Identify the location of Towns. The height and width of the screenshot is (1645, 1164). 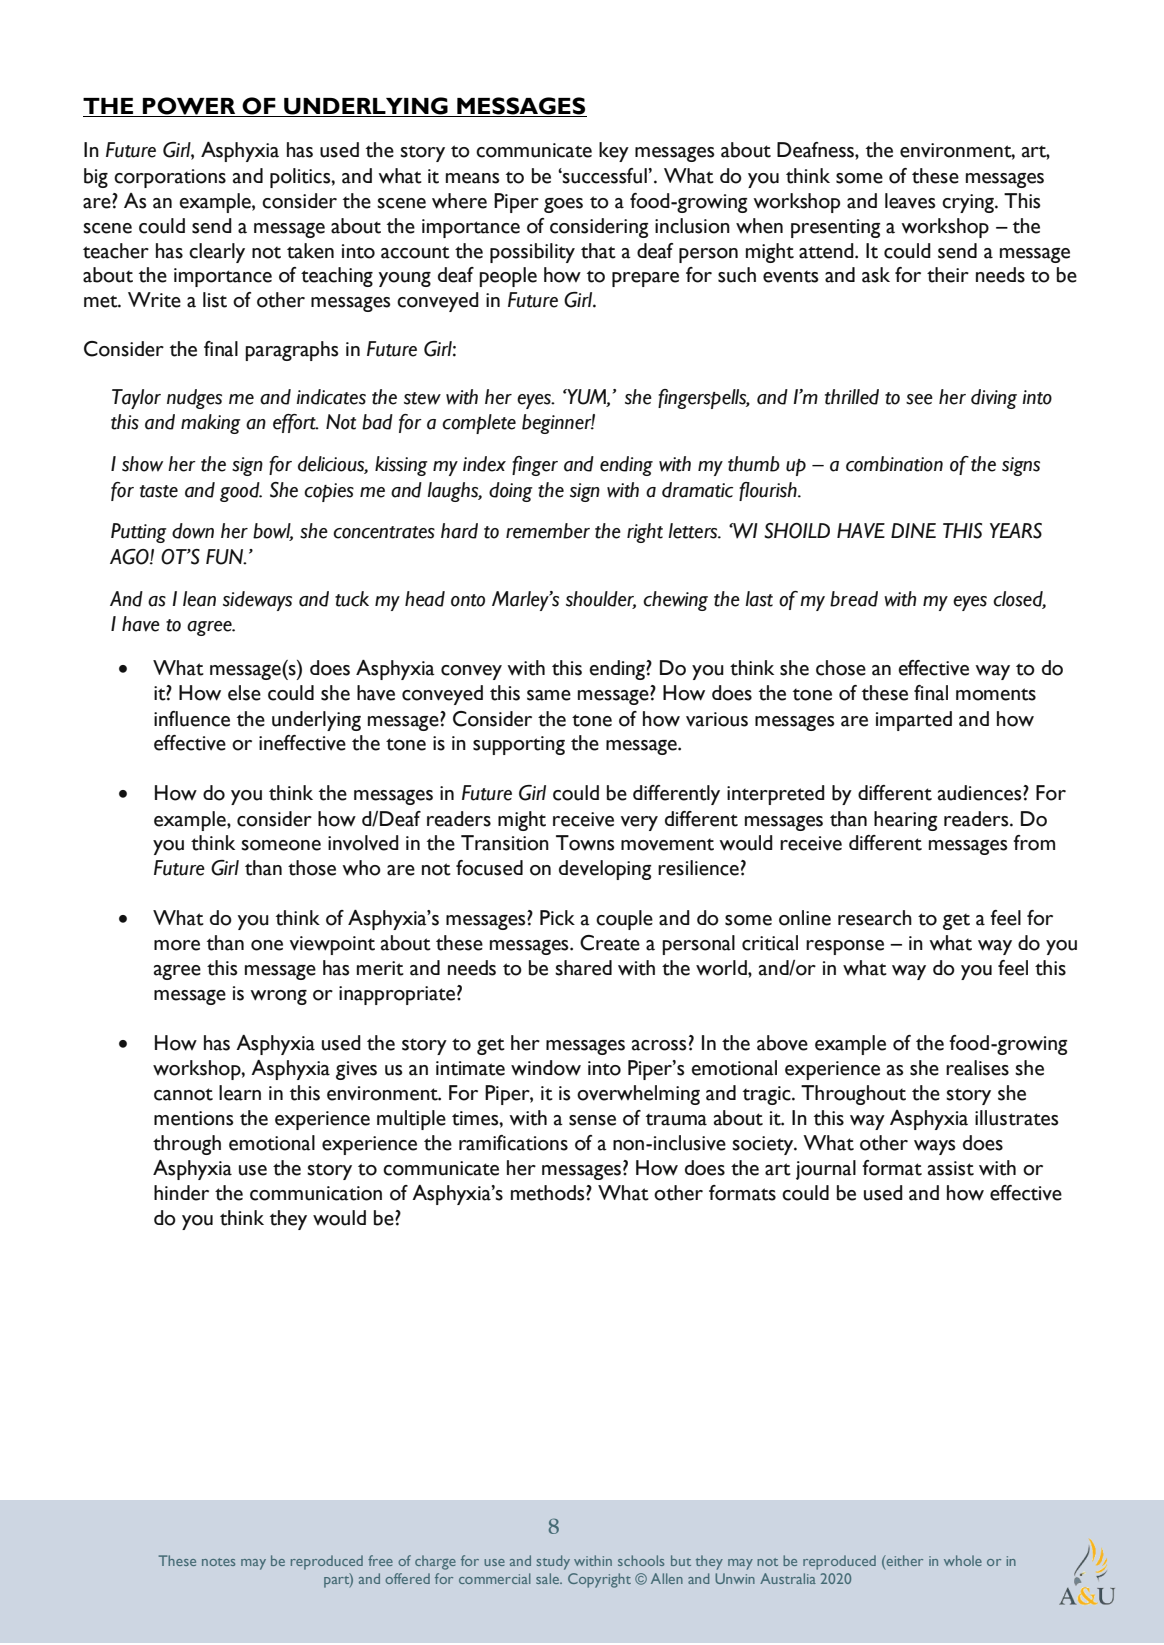
(585, 843).
